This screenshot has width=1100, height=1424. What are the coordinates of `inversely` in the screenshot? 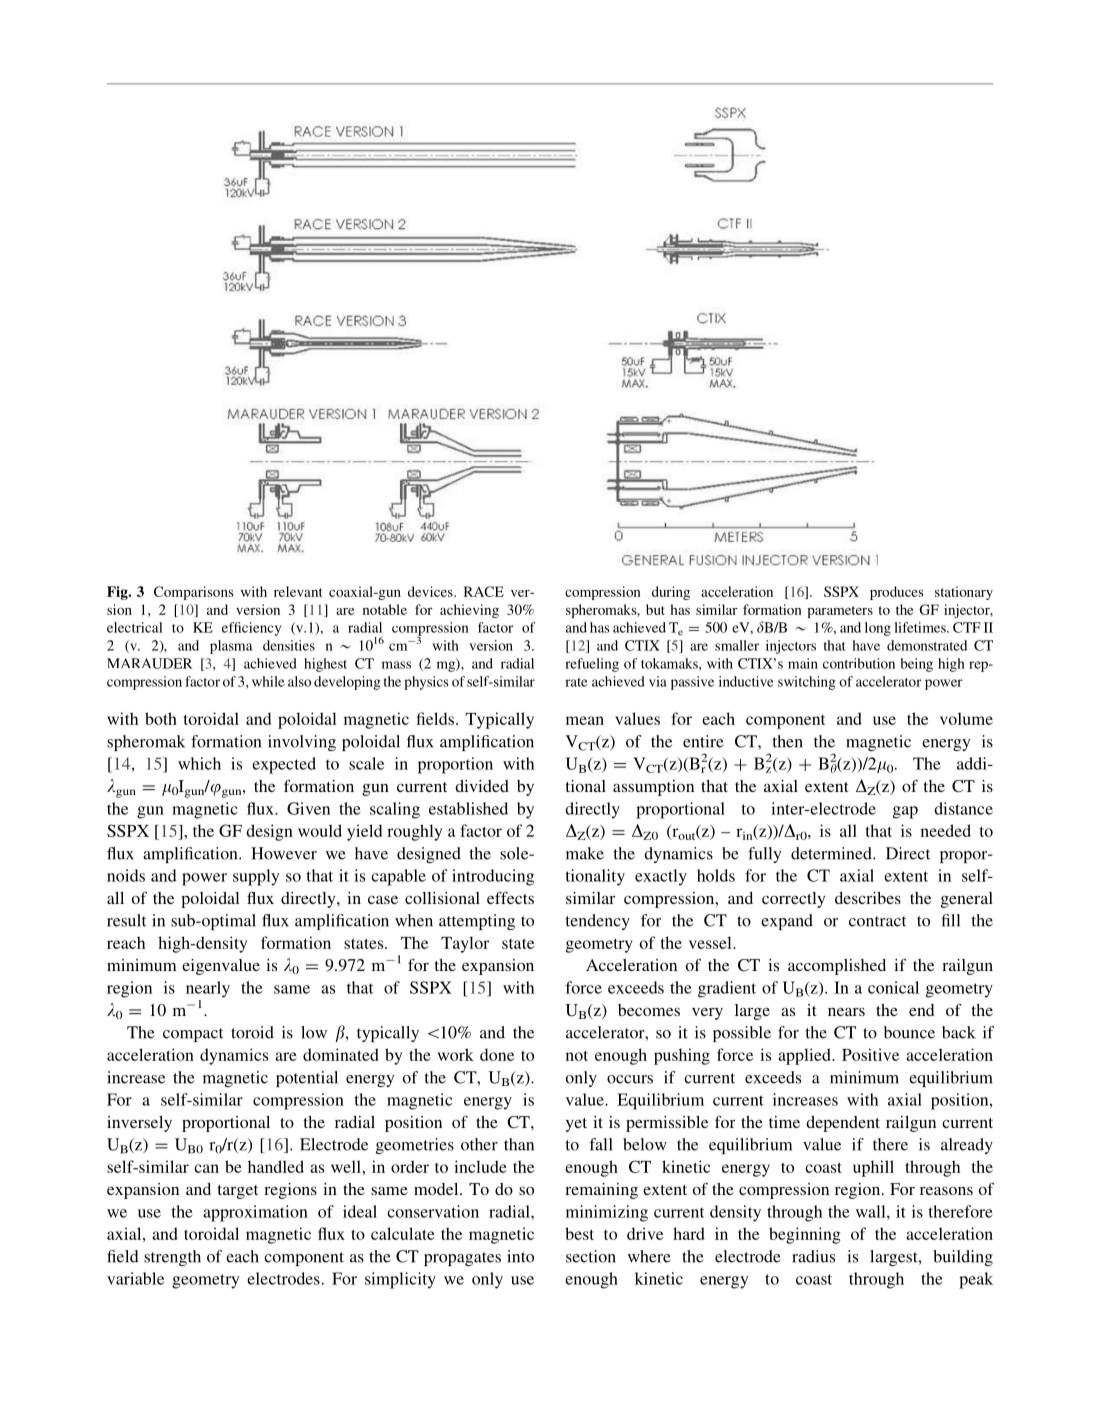 It's located at (139, 1124).
